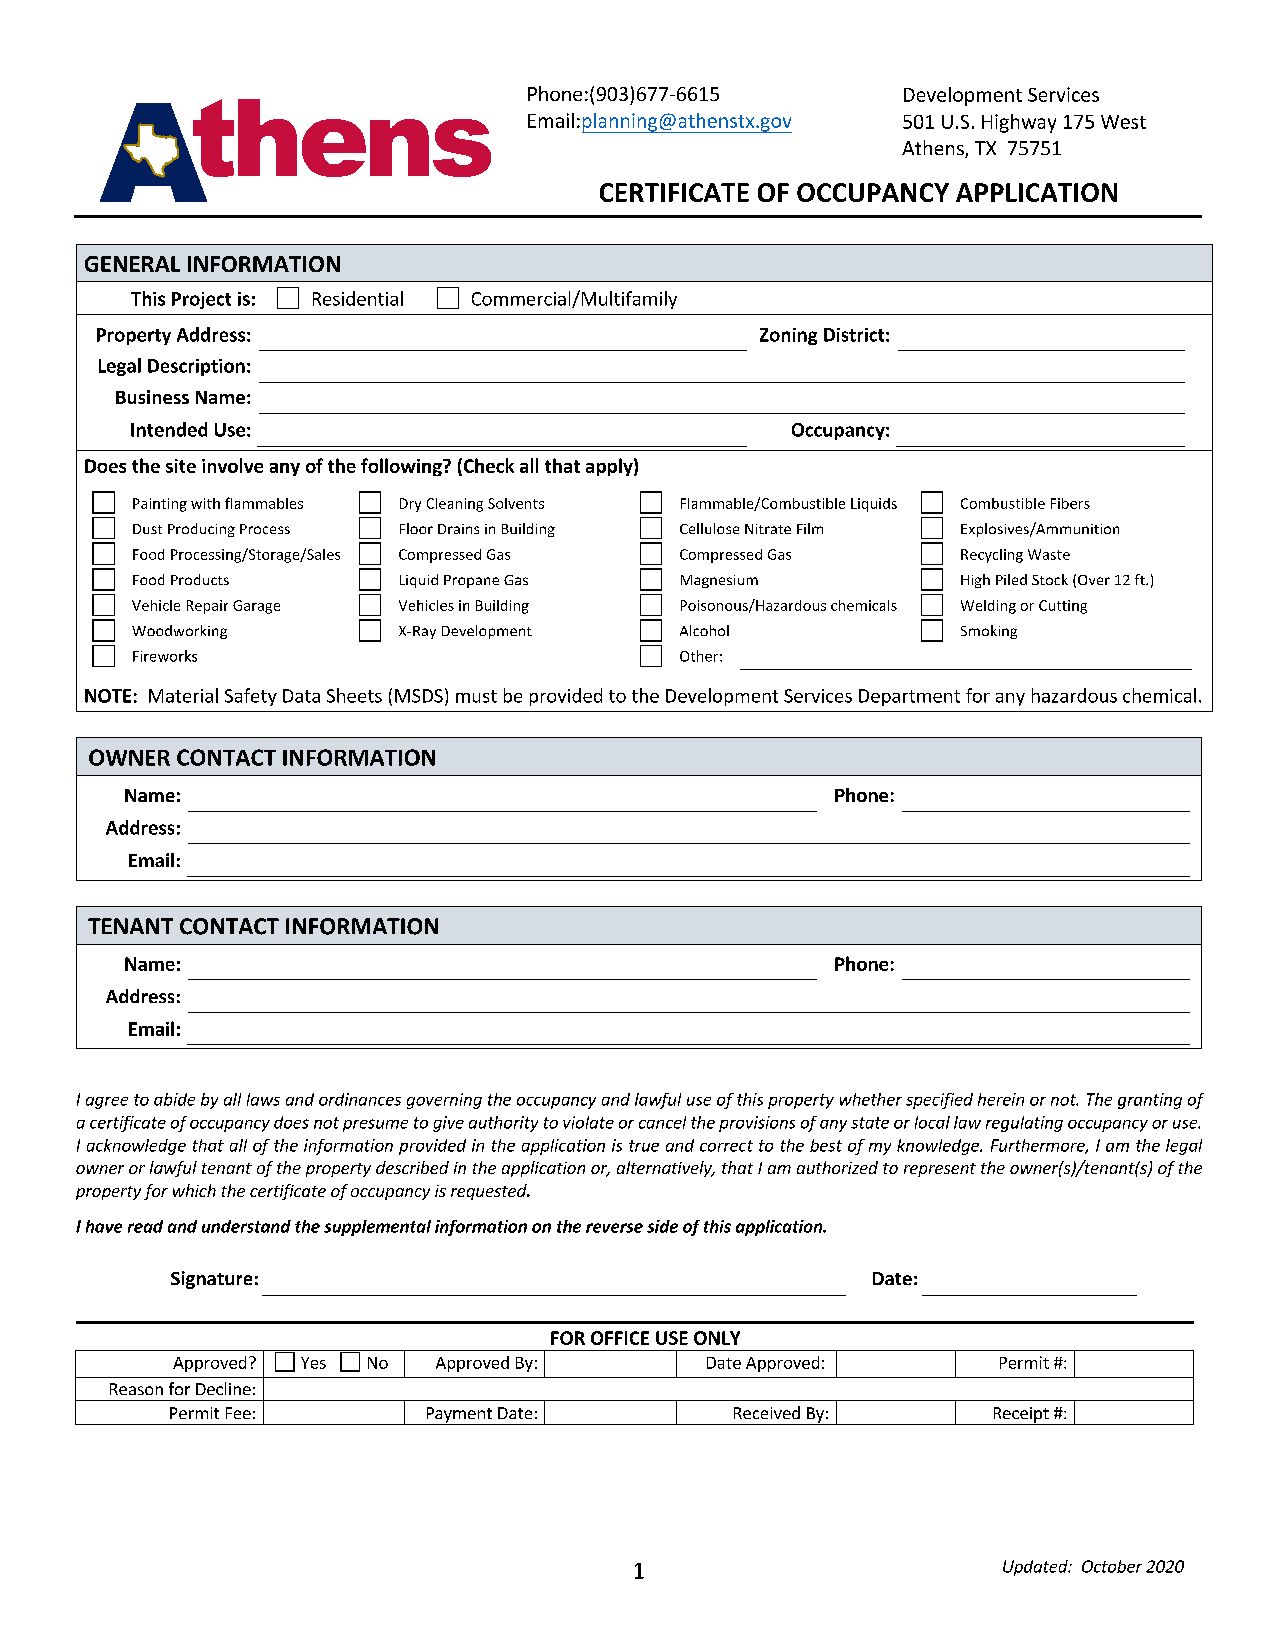 This screenshot has width=1277, height=1652. I want to click on Received, so click(767, 1412).
